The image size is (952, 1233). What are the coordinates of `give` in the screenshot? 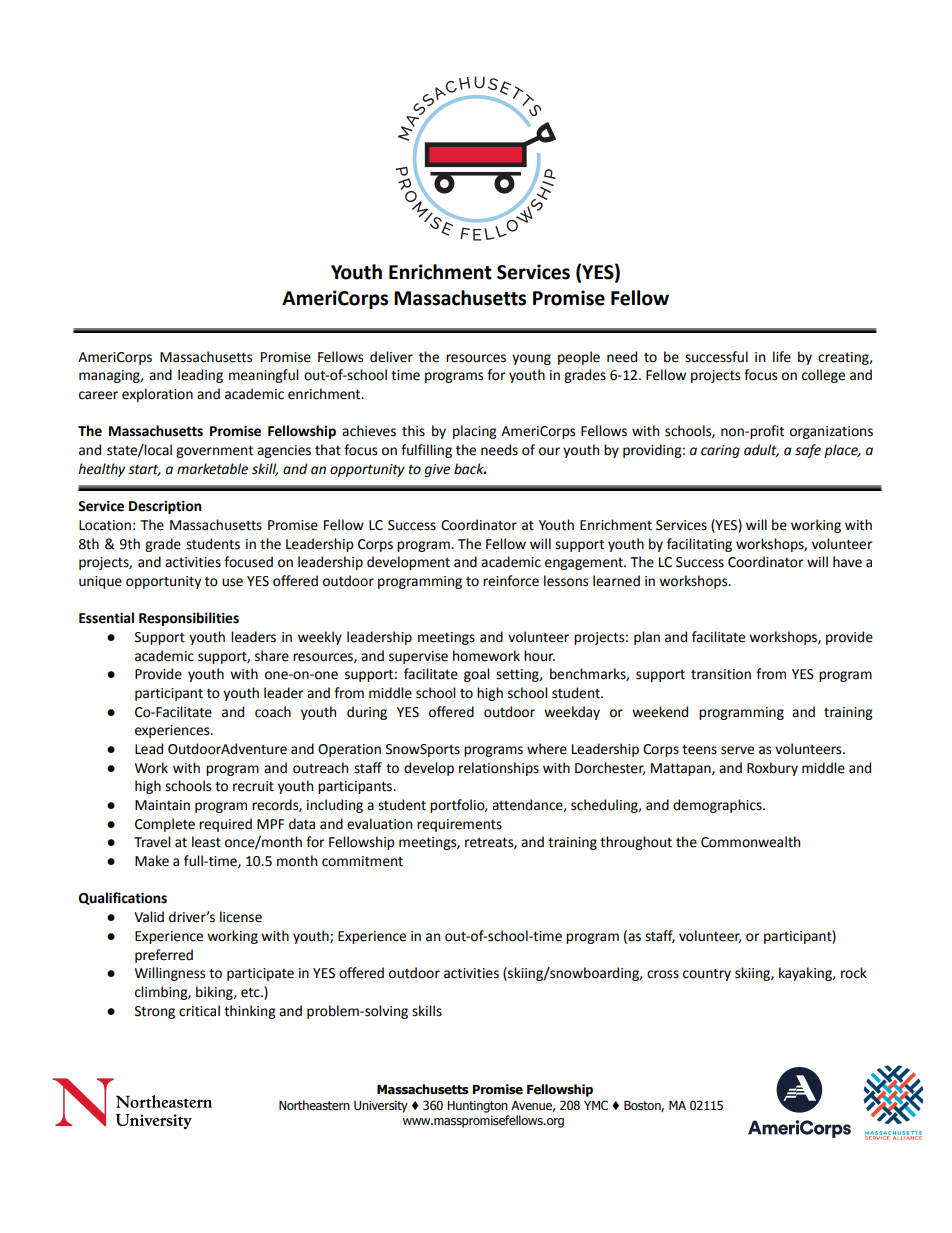 It's located at (437, 470).
